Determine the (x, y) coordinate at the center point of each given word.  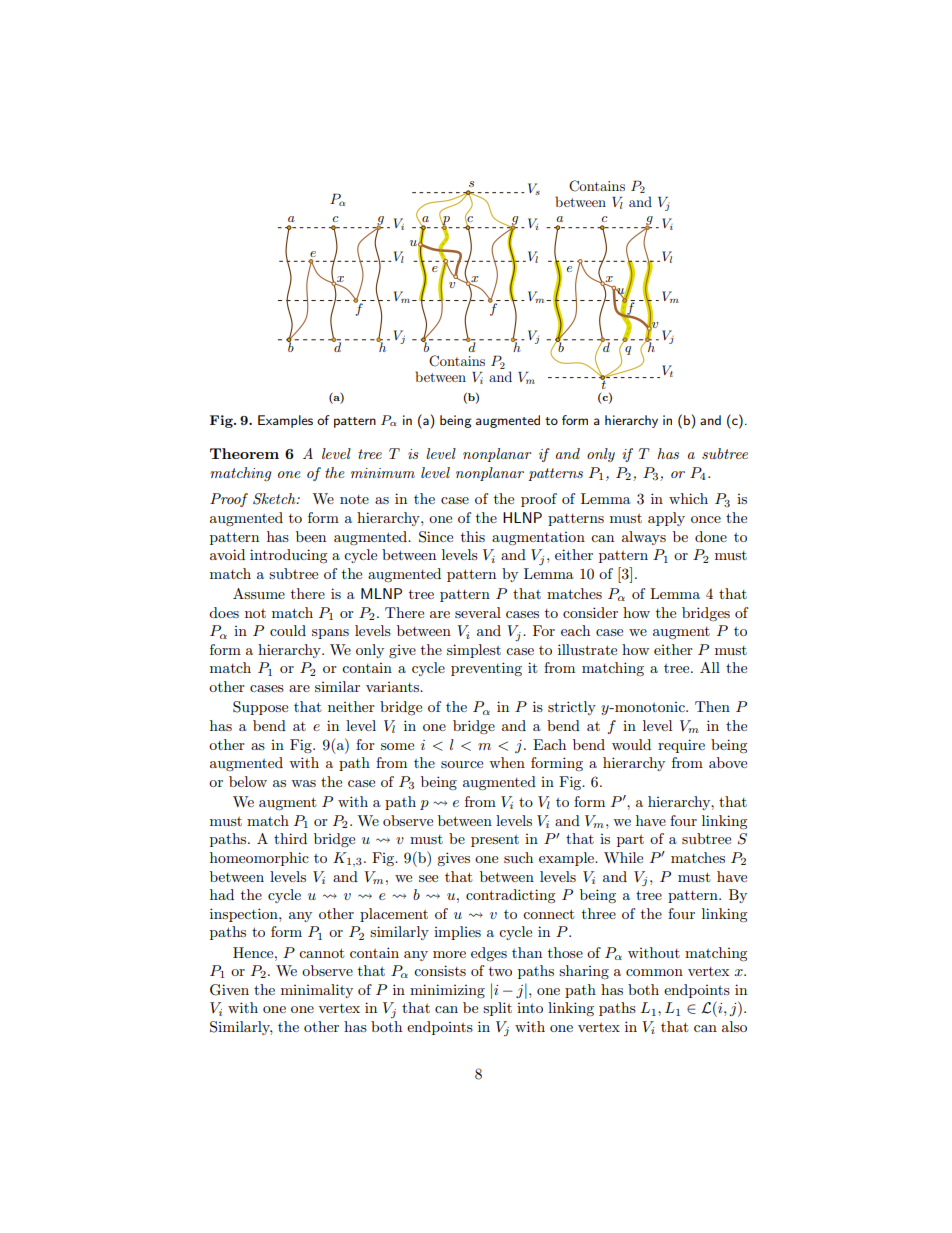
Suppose (260, 708)
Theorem (244, 453)
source (462, 764)
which (688, 498)
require (681, 746)
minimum (383, 473)
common (654, 972)
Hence (254, 952)
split (497, 1009)
